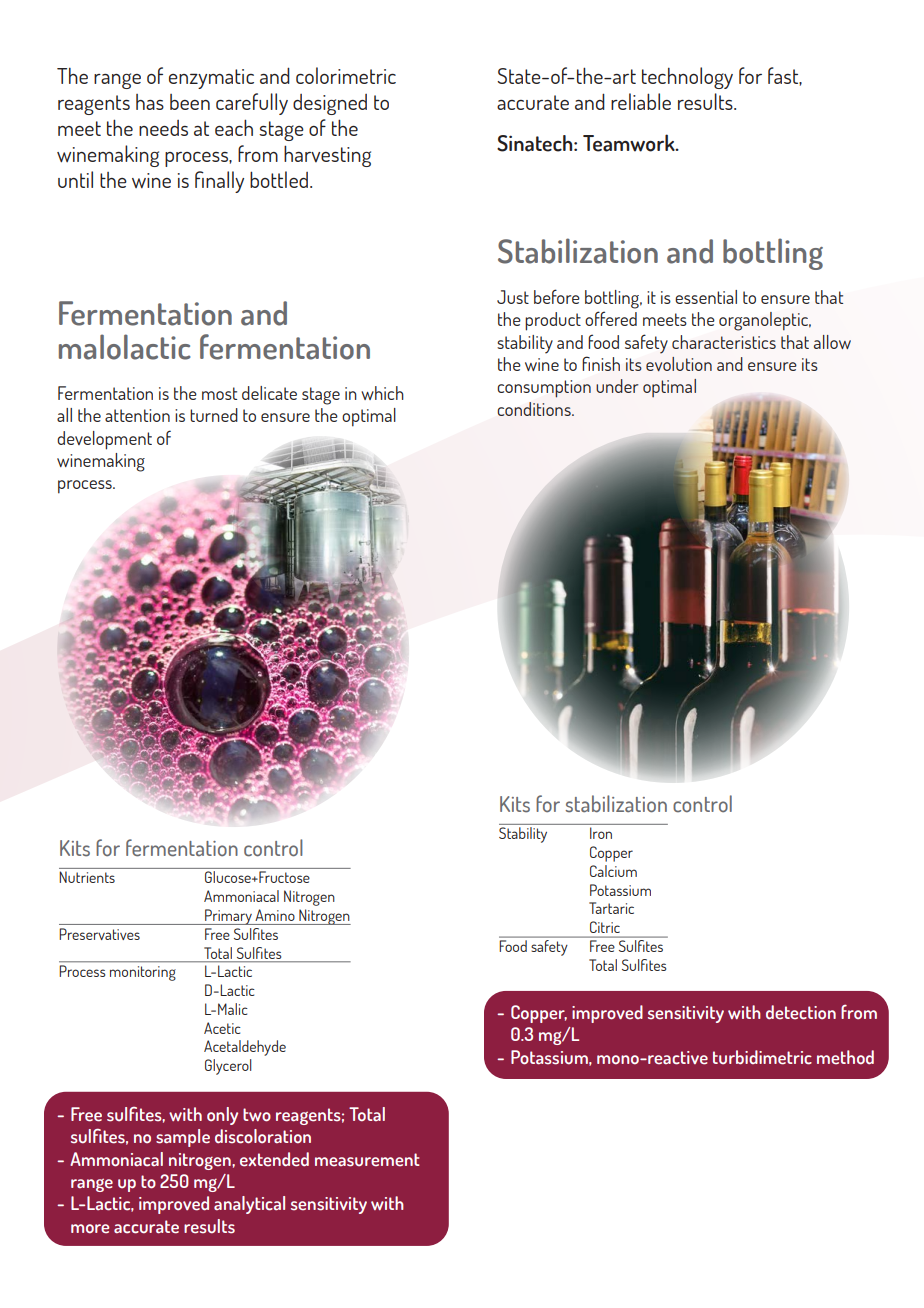 The height and width of the image is (1308, 924). I want to click on technology, so click(687, 78).
